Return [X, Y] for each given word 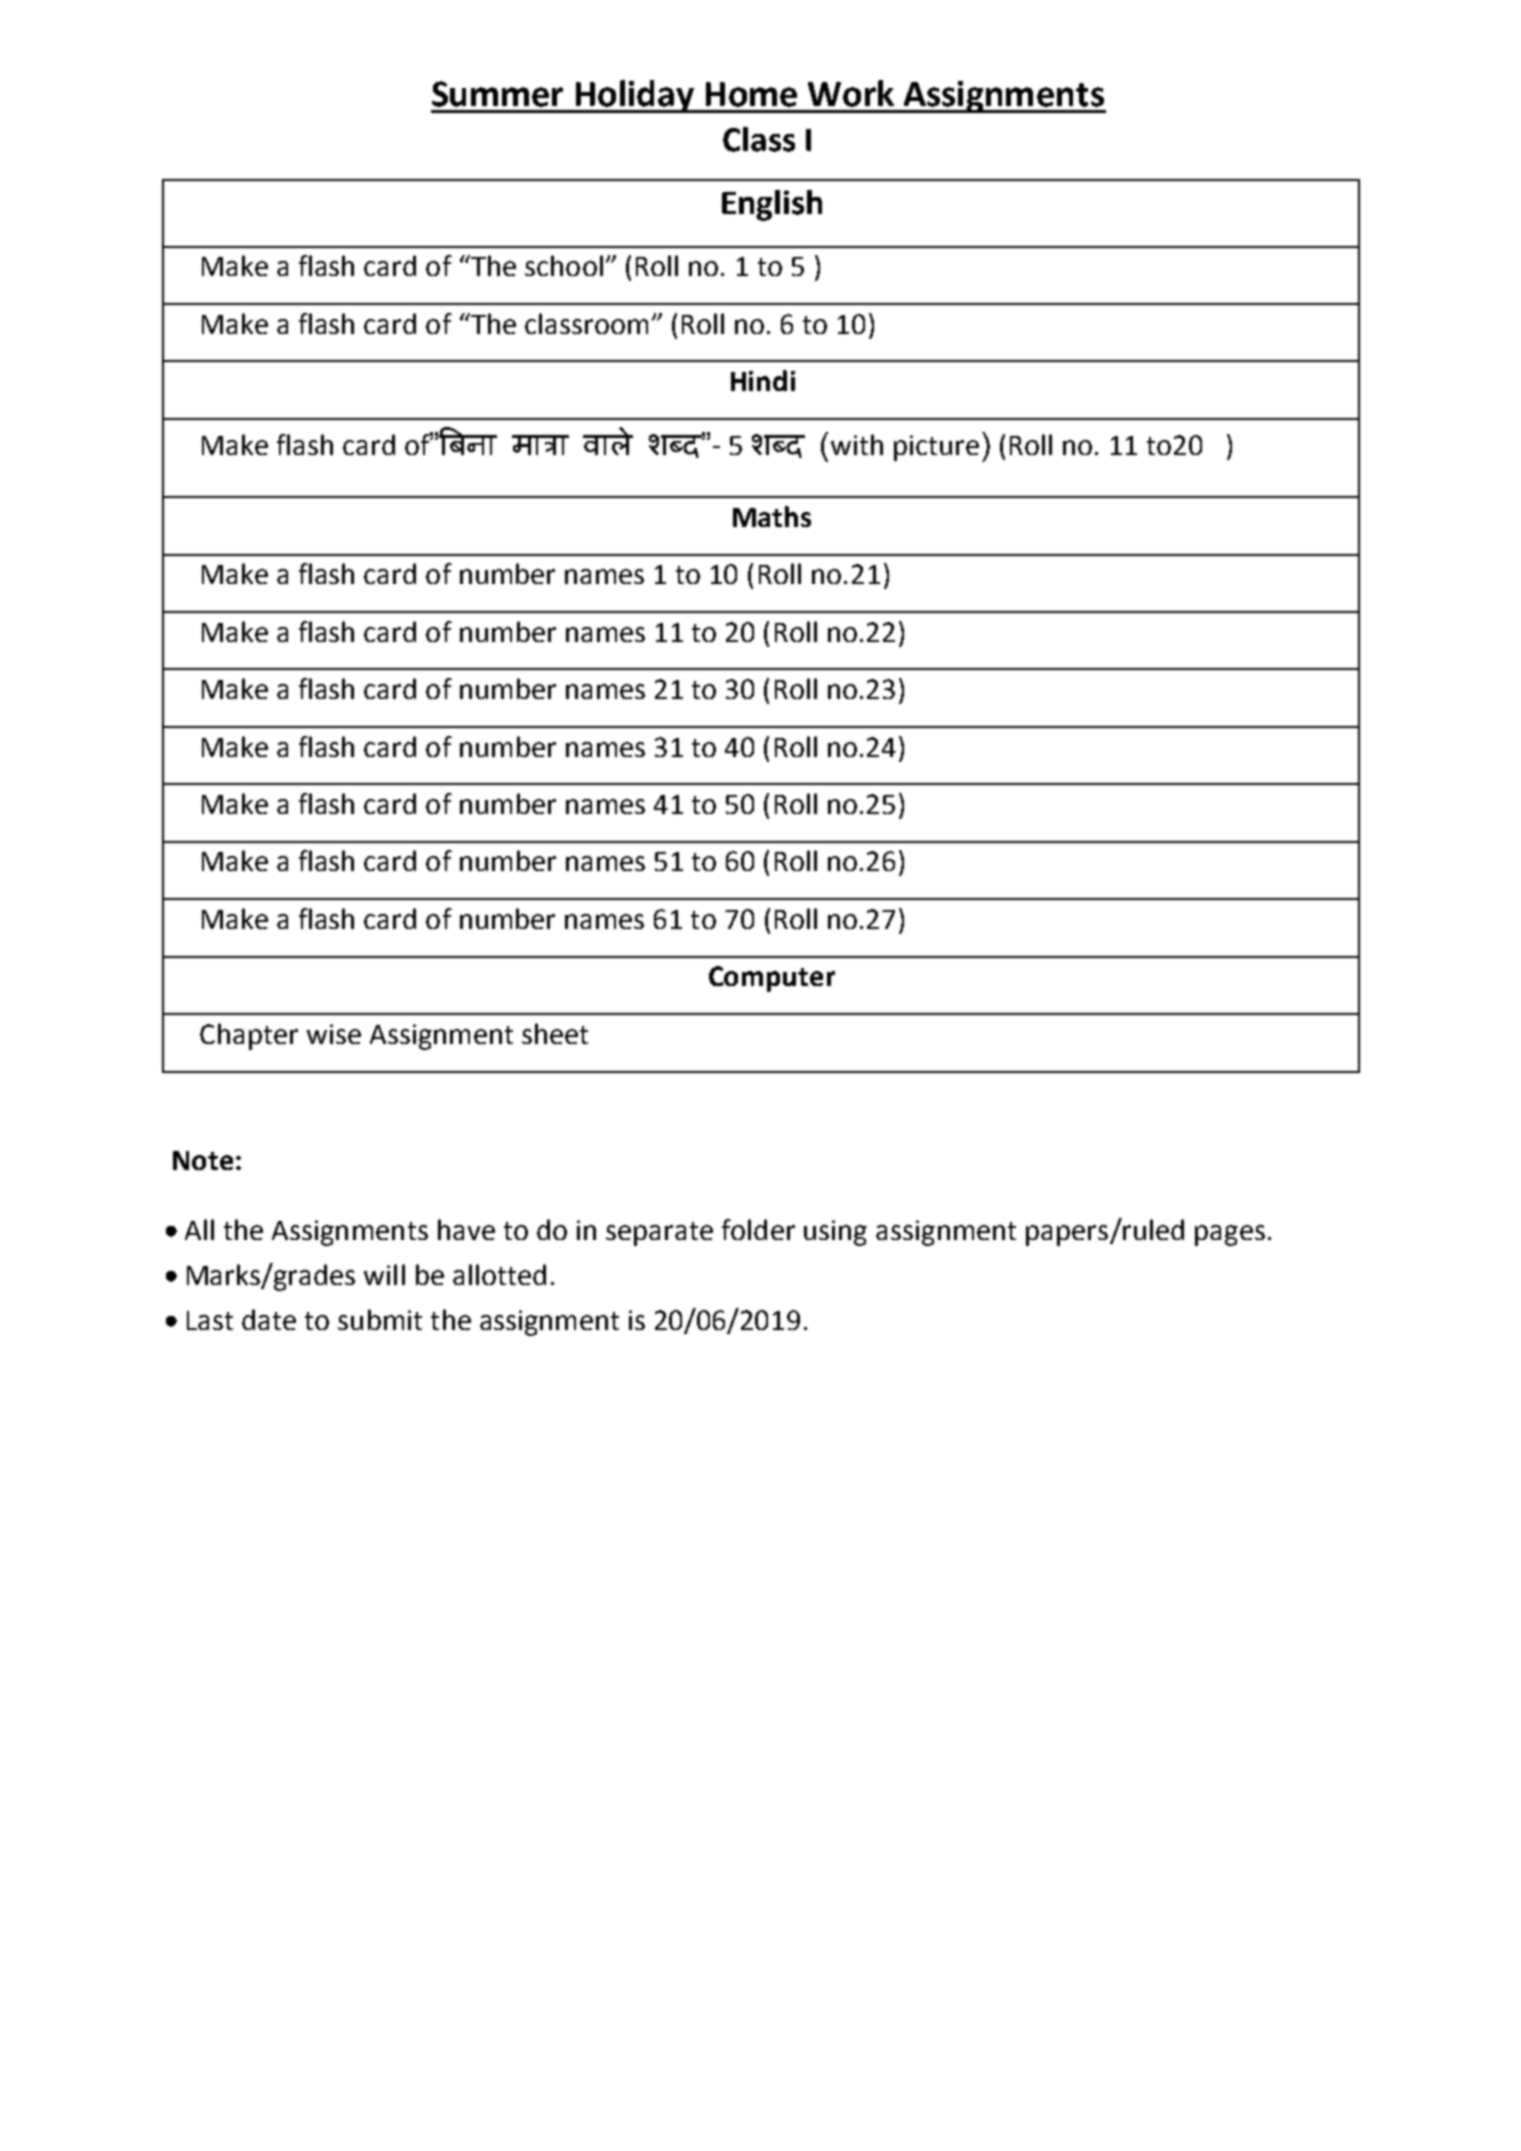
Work [851, 93]
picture [936, 448]
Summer [497, 94]
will [384, 1274]
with [857, 444]
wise [334, 1034]
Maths [772, 516]
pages [1230, 1235]
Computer [772, 979]
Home [751, 94]
